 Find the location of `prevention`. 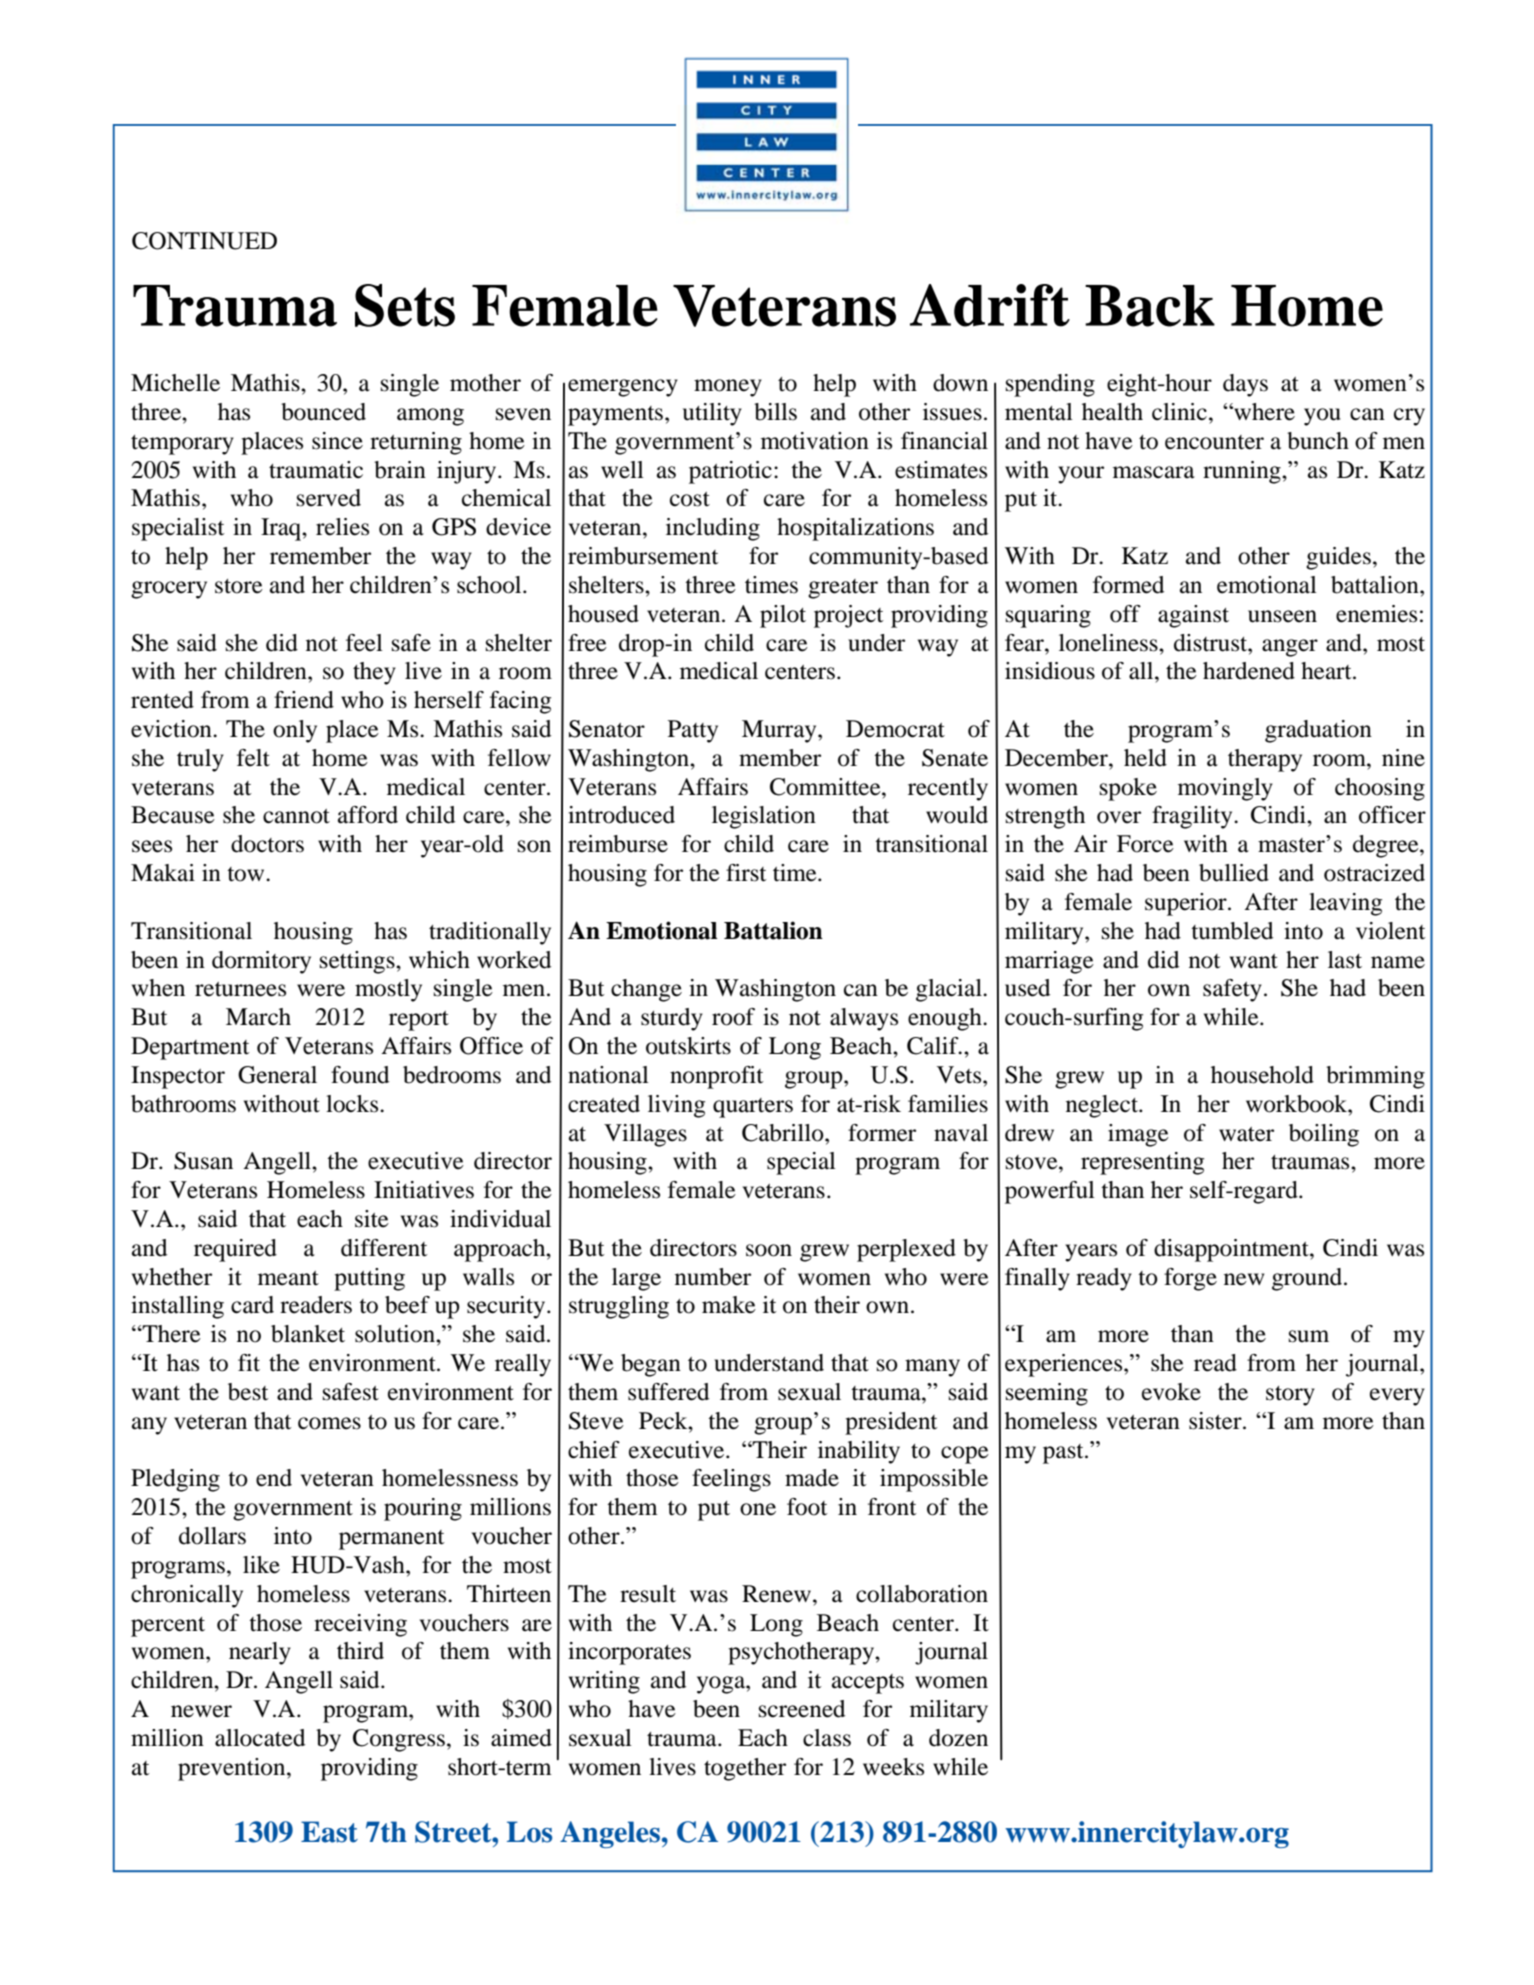

prevention is located at coordinates (233, 1769).
